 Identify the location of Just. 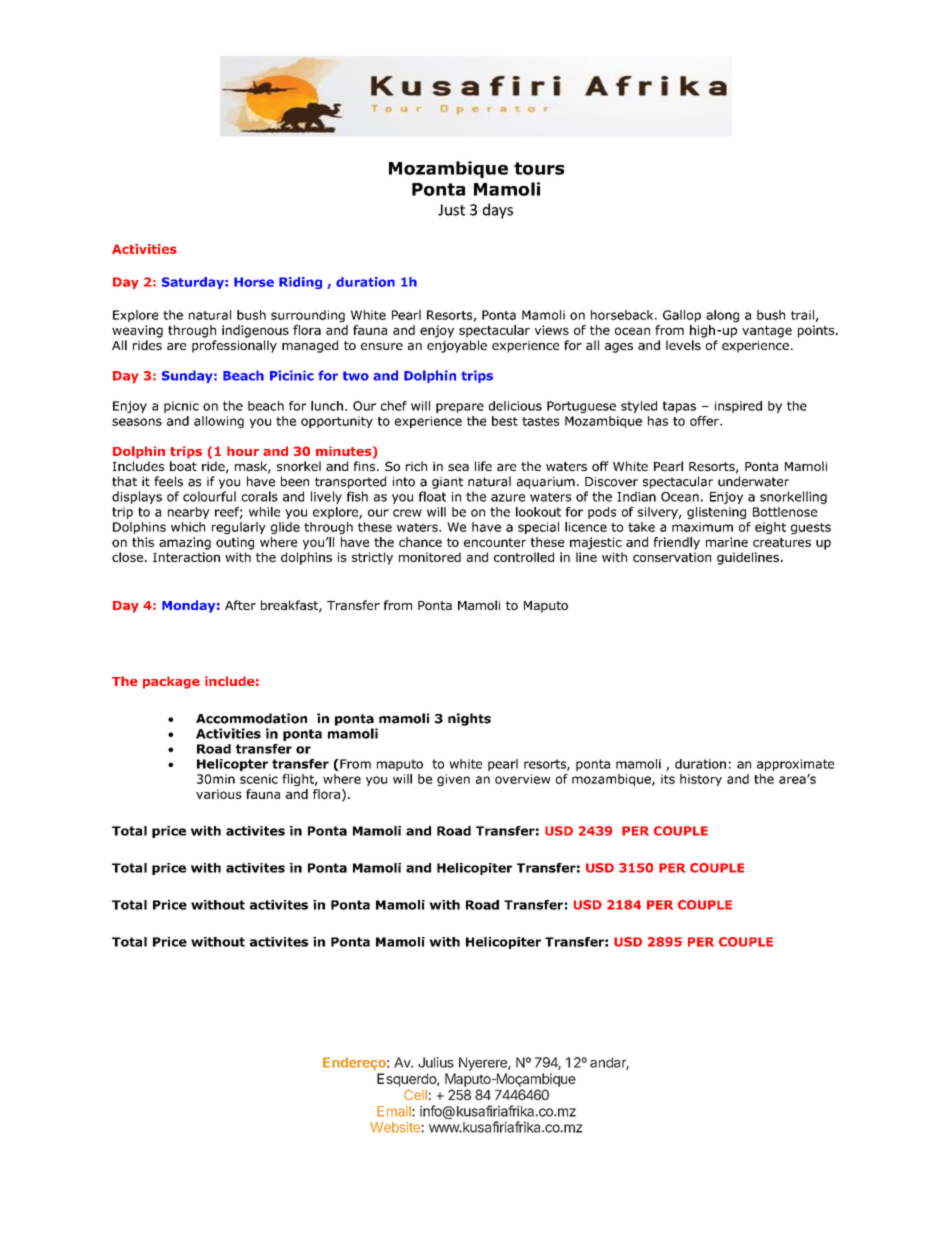
(451, 210).
